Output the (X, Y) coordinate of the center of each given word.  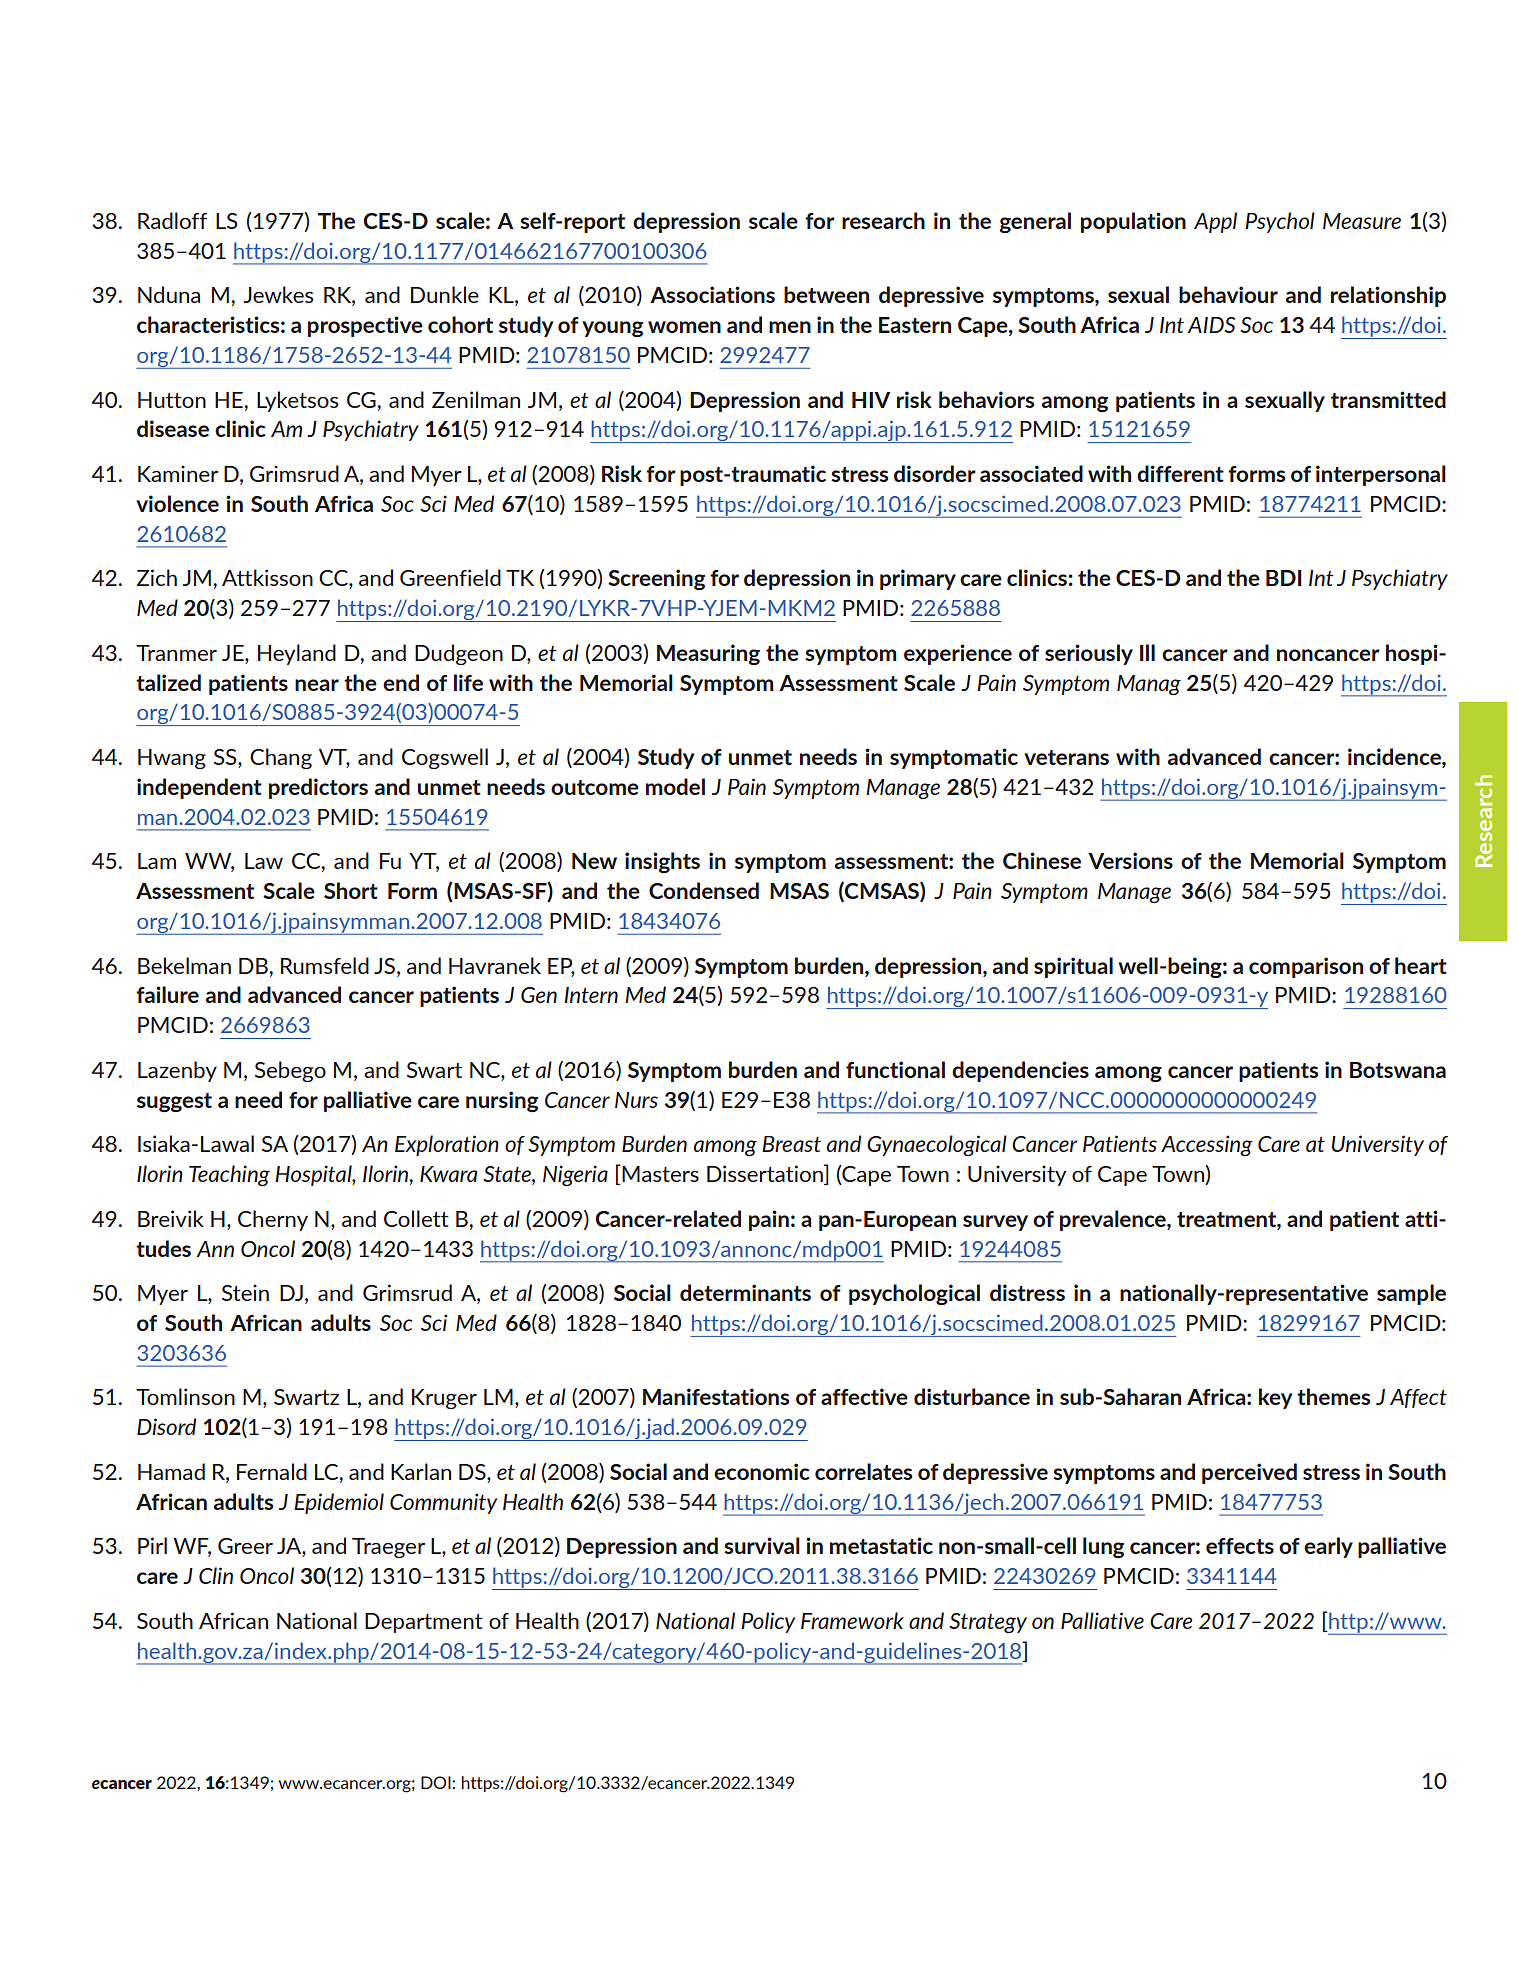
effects (1240, 1546)
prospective (365, 326)
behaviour (1228, 294)
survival (762, 1545)
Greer (245, 1546)
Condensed (704, 890)
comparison (1306, 967)
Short (351, 890)
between (826, 294)
